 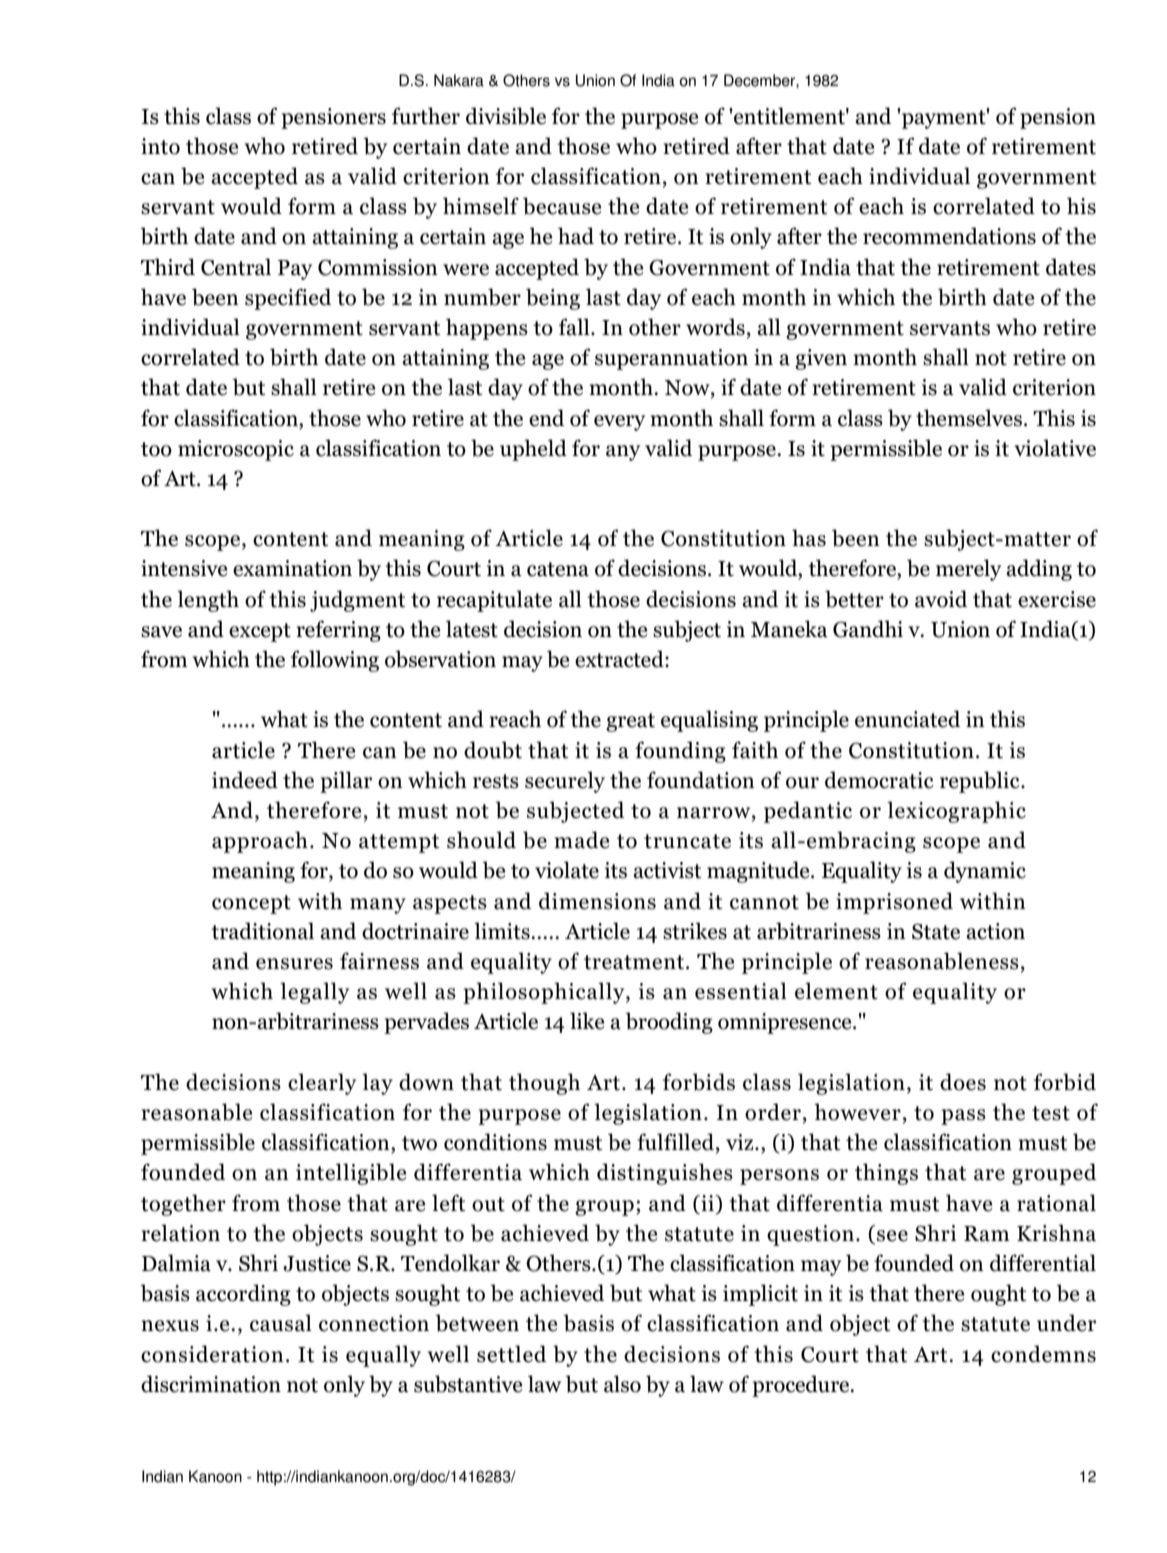 What do you see at coordinates (245, 780) in the image?
I see `indeed` at bounding box center [245, 780].
